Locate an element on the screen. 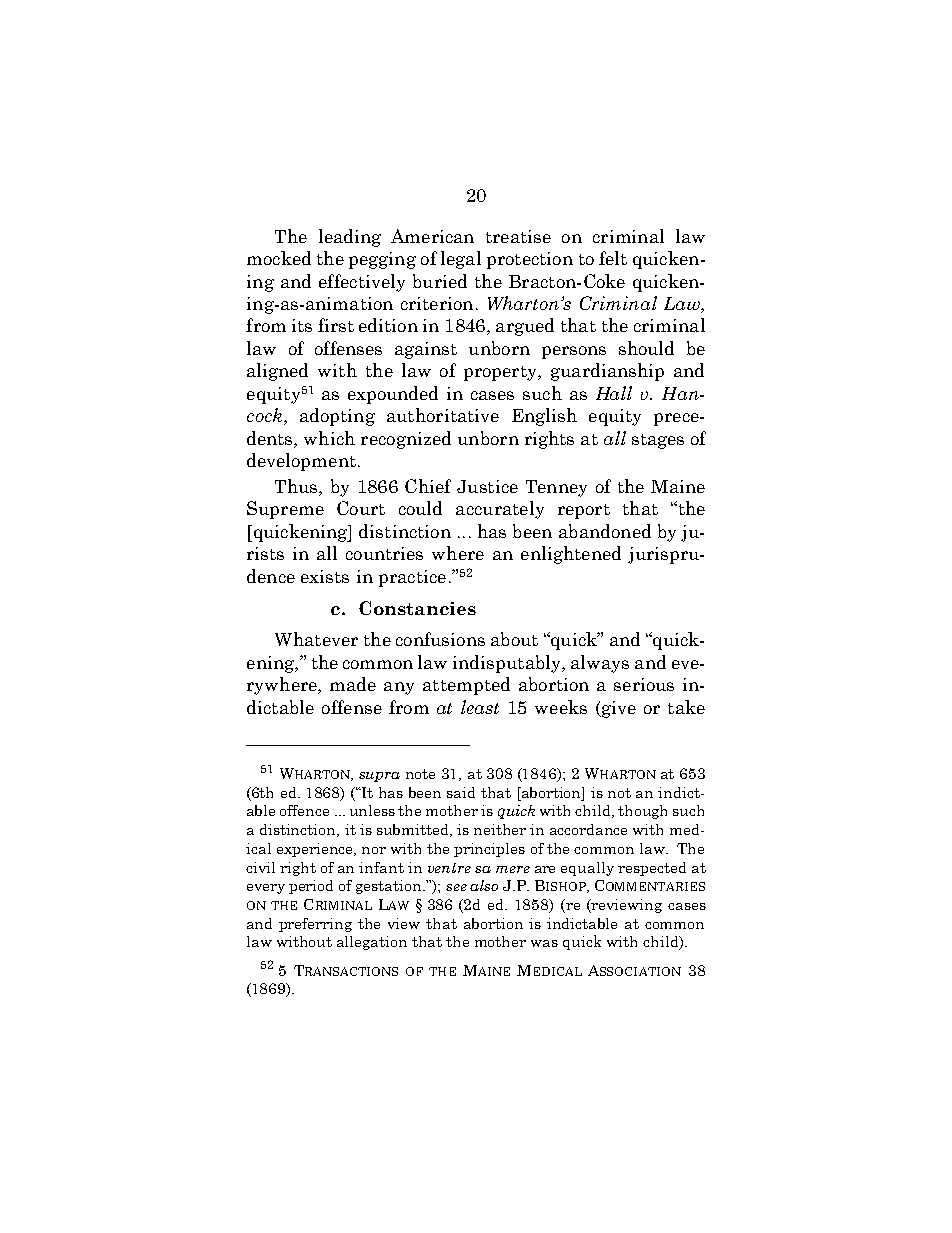 Image resolution: width=952 pixels, height=1233 pixels. preferring is located at coordinates (315, 925).
